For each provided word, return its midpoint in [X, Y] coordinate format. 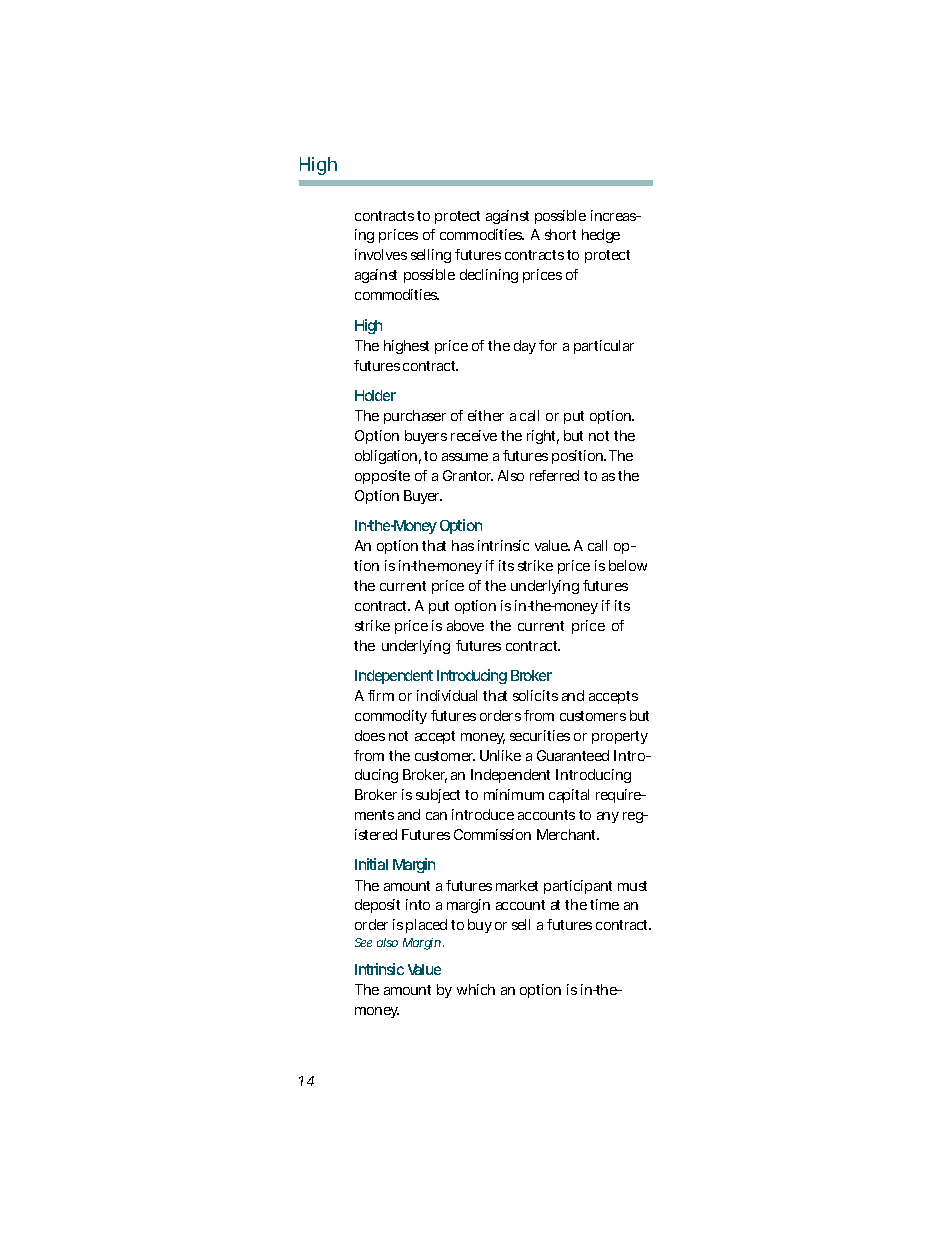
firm [381, 695]
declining [489, 276]
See [363, 942]
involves [381, 254]
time [604, 904]
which [476, 989]
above [465, 625]
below [628, 565]
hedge [601, 236]
